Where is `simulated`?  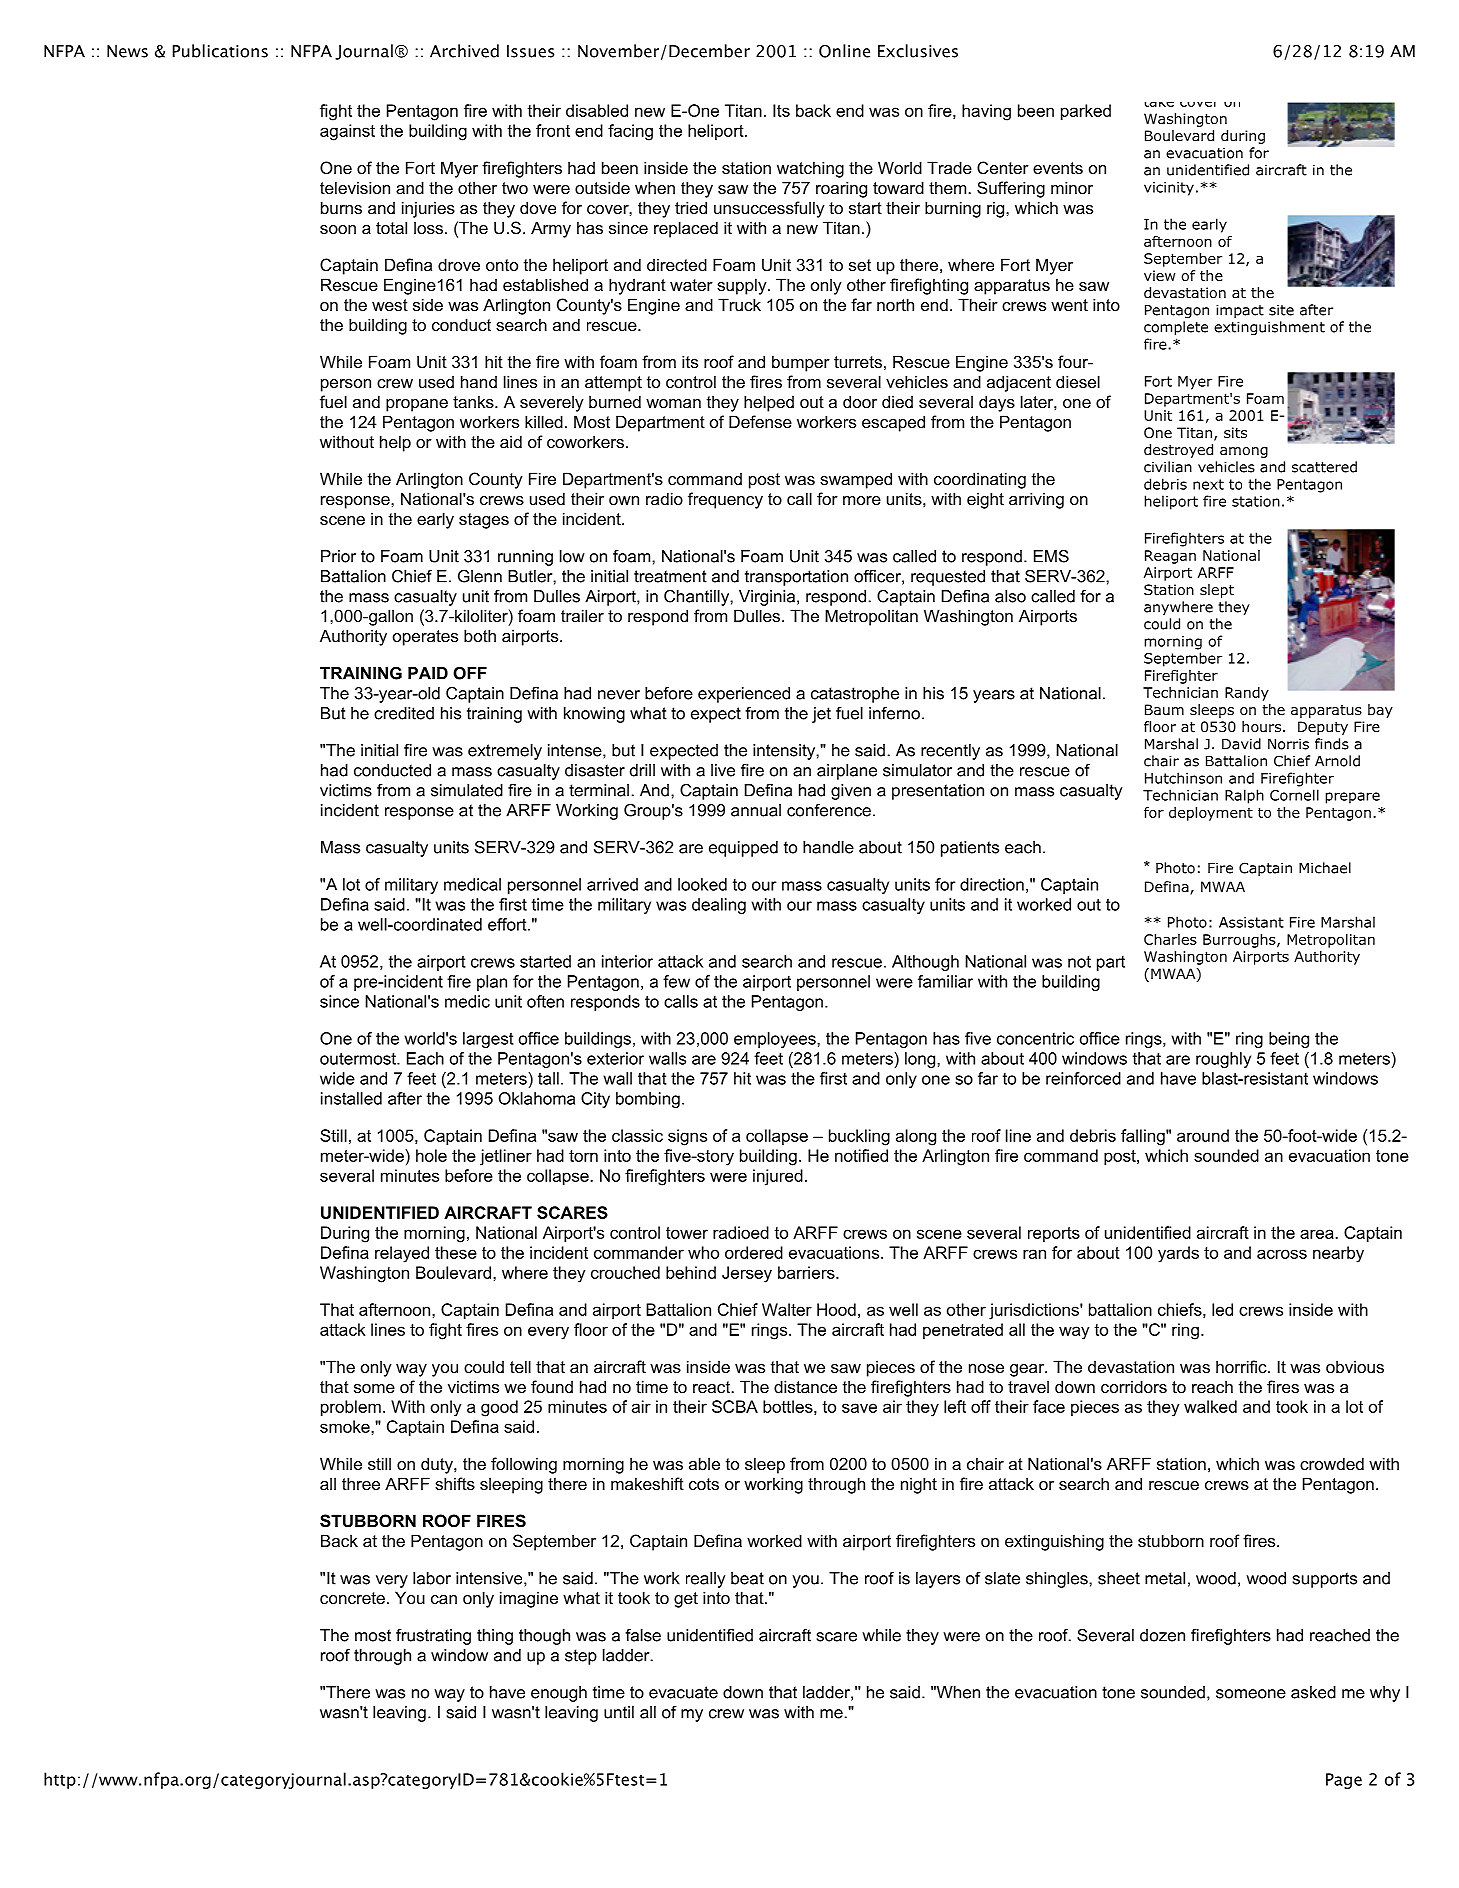 simulated is located at coordinates (467, 790).
